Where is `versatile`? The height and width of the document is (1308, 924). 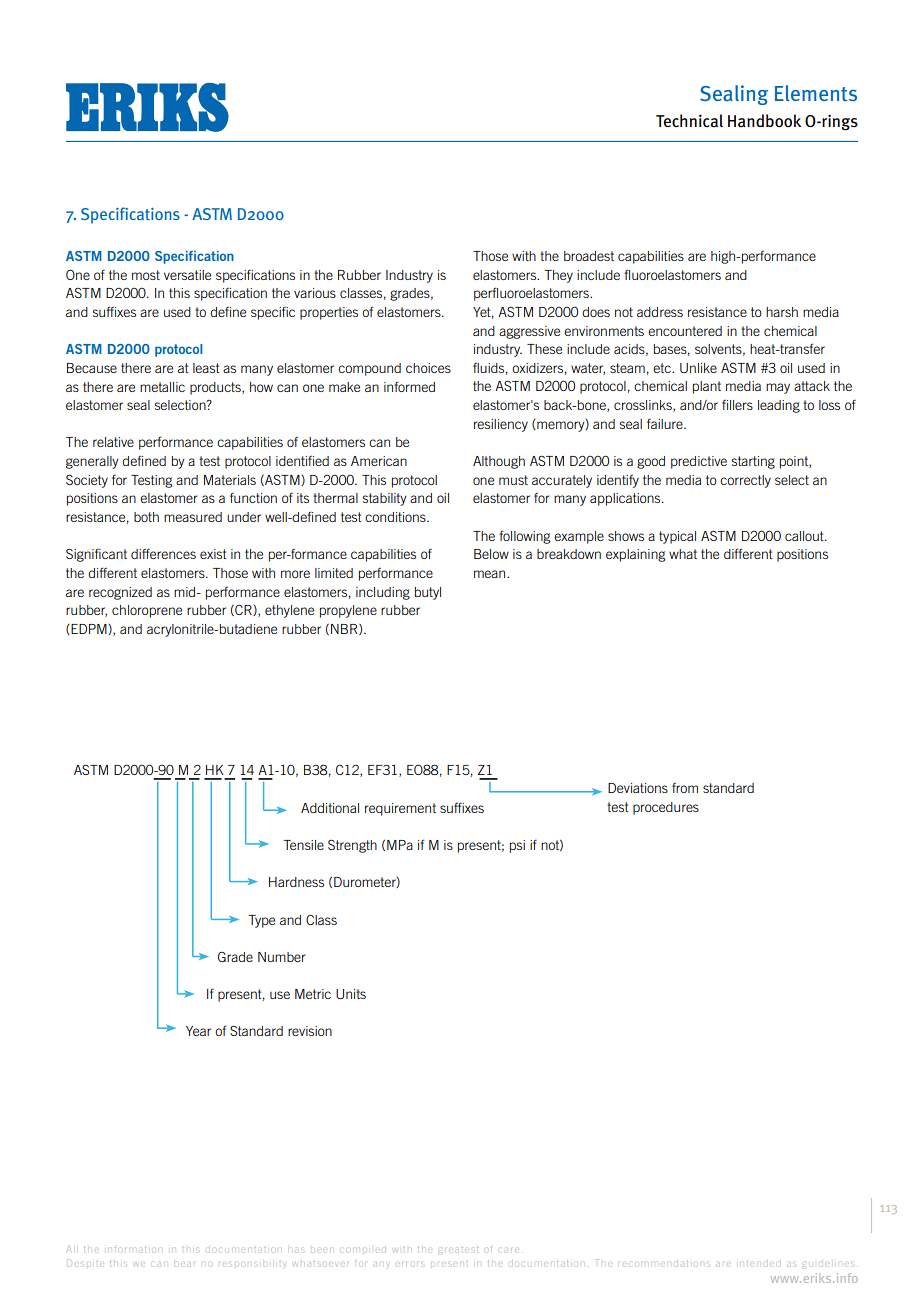 versatile is located at coordinates (187, 275).
